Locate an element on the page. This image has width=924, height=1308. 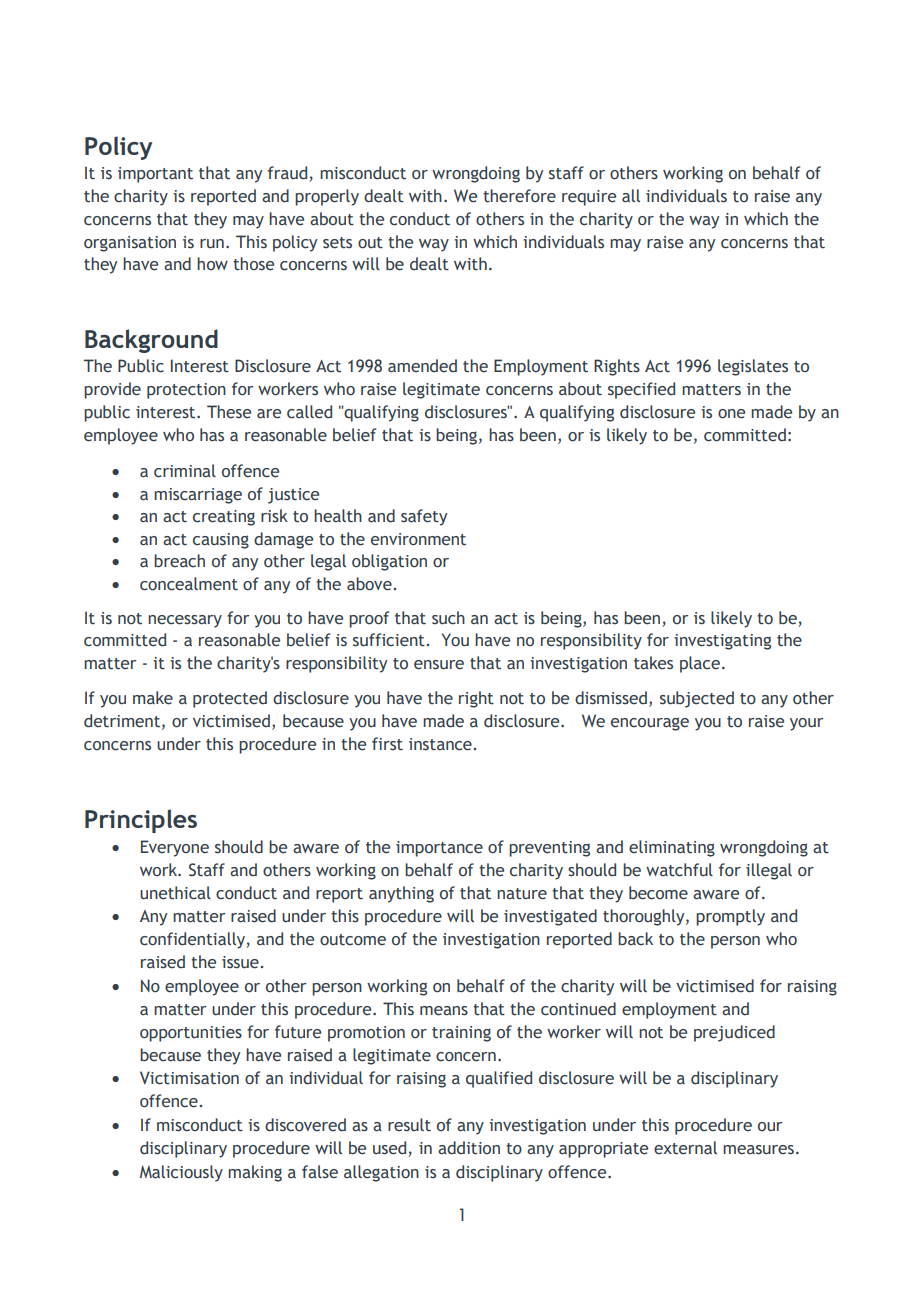
require is located at coordinates (589, 198).
